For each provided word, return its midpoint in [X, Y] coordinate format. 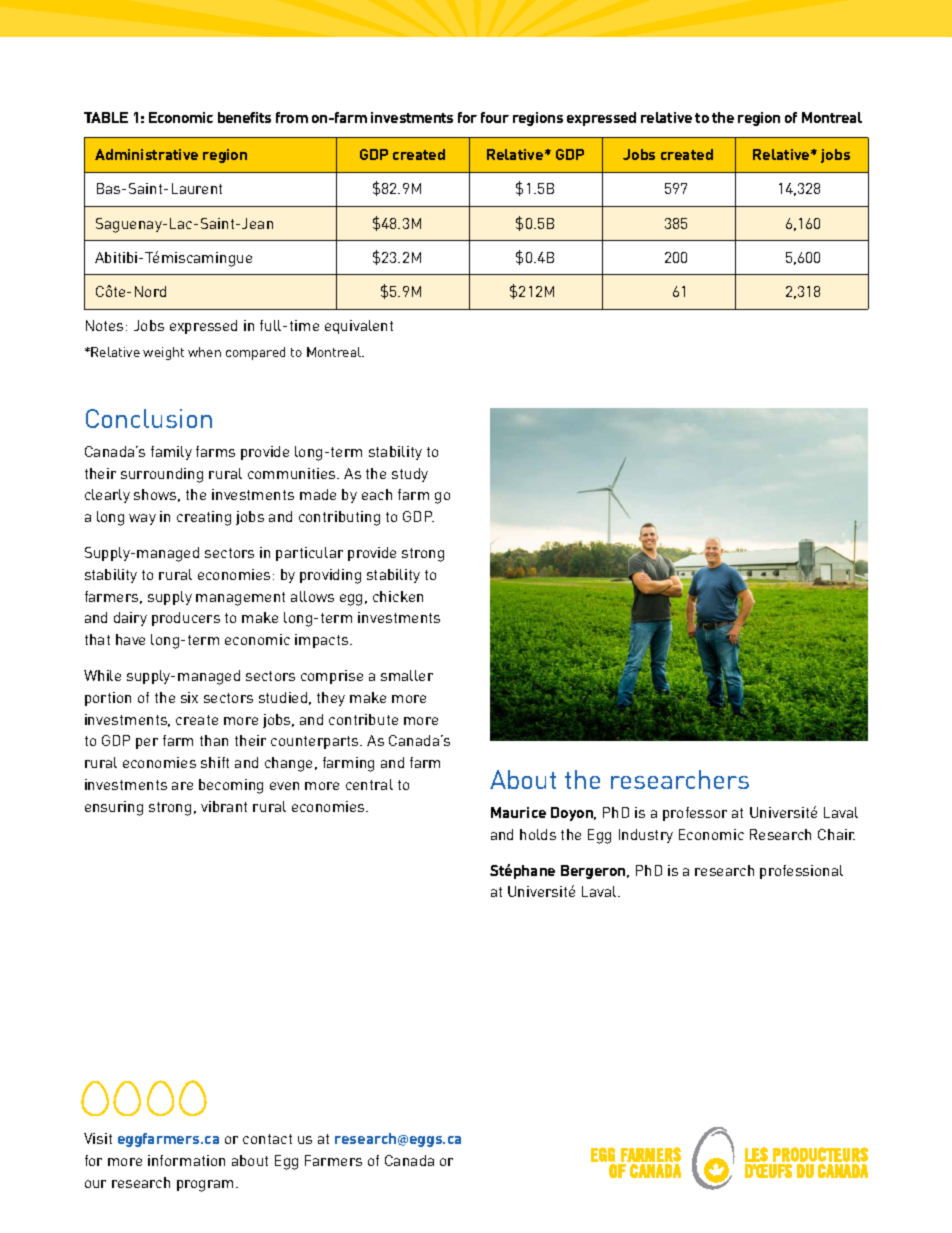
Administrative [146, 154]
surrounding [162, 475]
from [292, 117]
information [186, 1160]
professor [695, 814]
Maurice [518, 812]
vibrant [224, 806]
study [410, 475]
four [495, 117]
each [377, 494]
